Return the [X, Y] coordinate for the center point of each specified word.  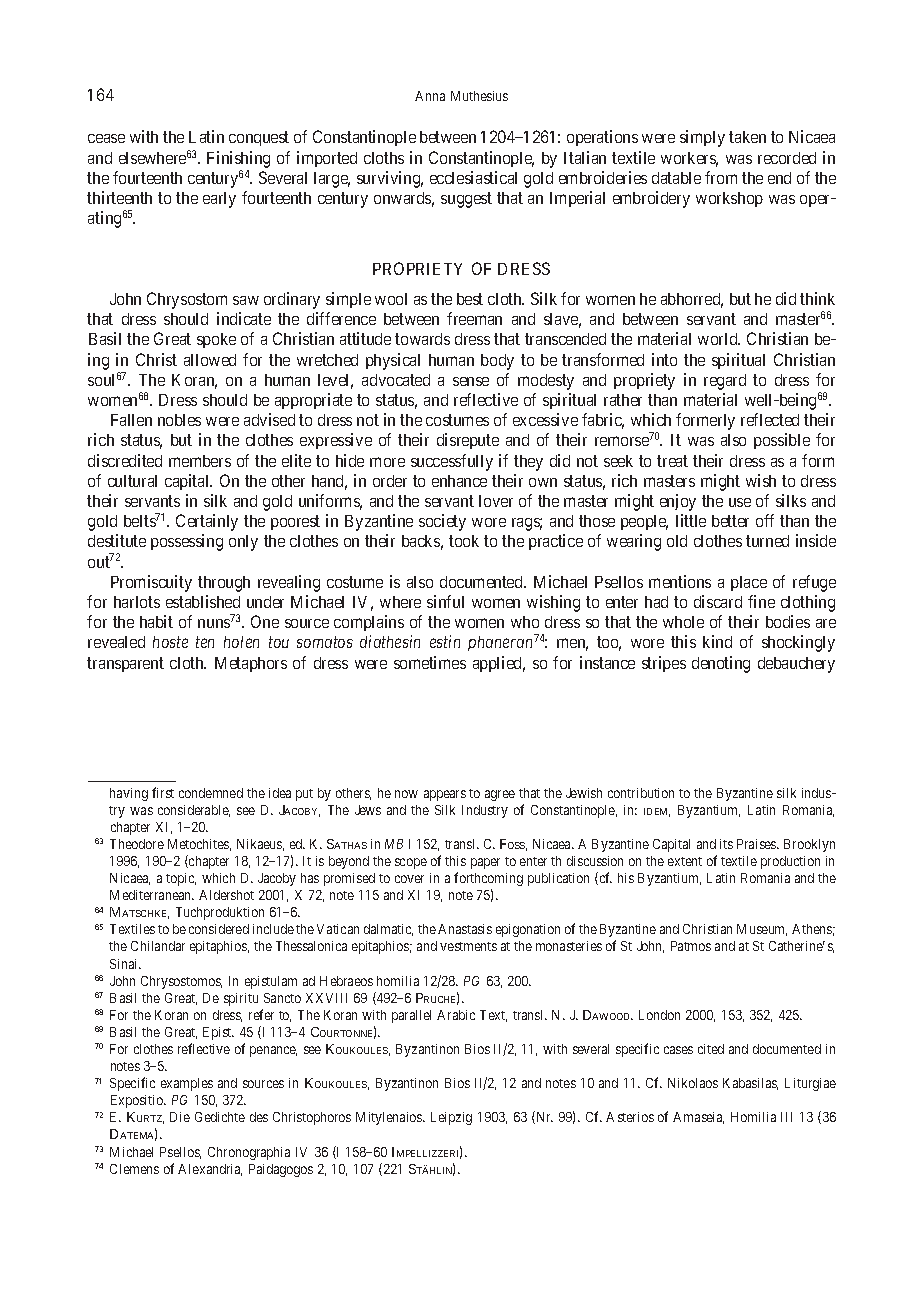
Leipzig [451, 1118]
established [203, 601]
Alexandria [210, 1170]
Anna [430, 96]
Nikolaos [693, 1083]
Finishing [238, 159]
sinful [445, 601]
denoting [721, 664]
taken [747, 137]
